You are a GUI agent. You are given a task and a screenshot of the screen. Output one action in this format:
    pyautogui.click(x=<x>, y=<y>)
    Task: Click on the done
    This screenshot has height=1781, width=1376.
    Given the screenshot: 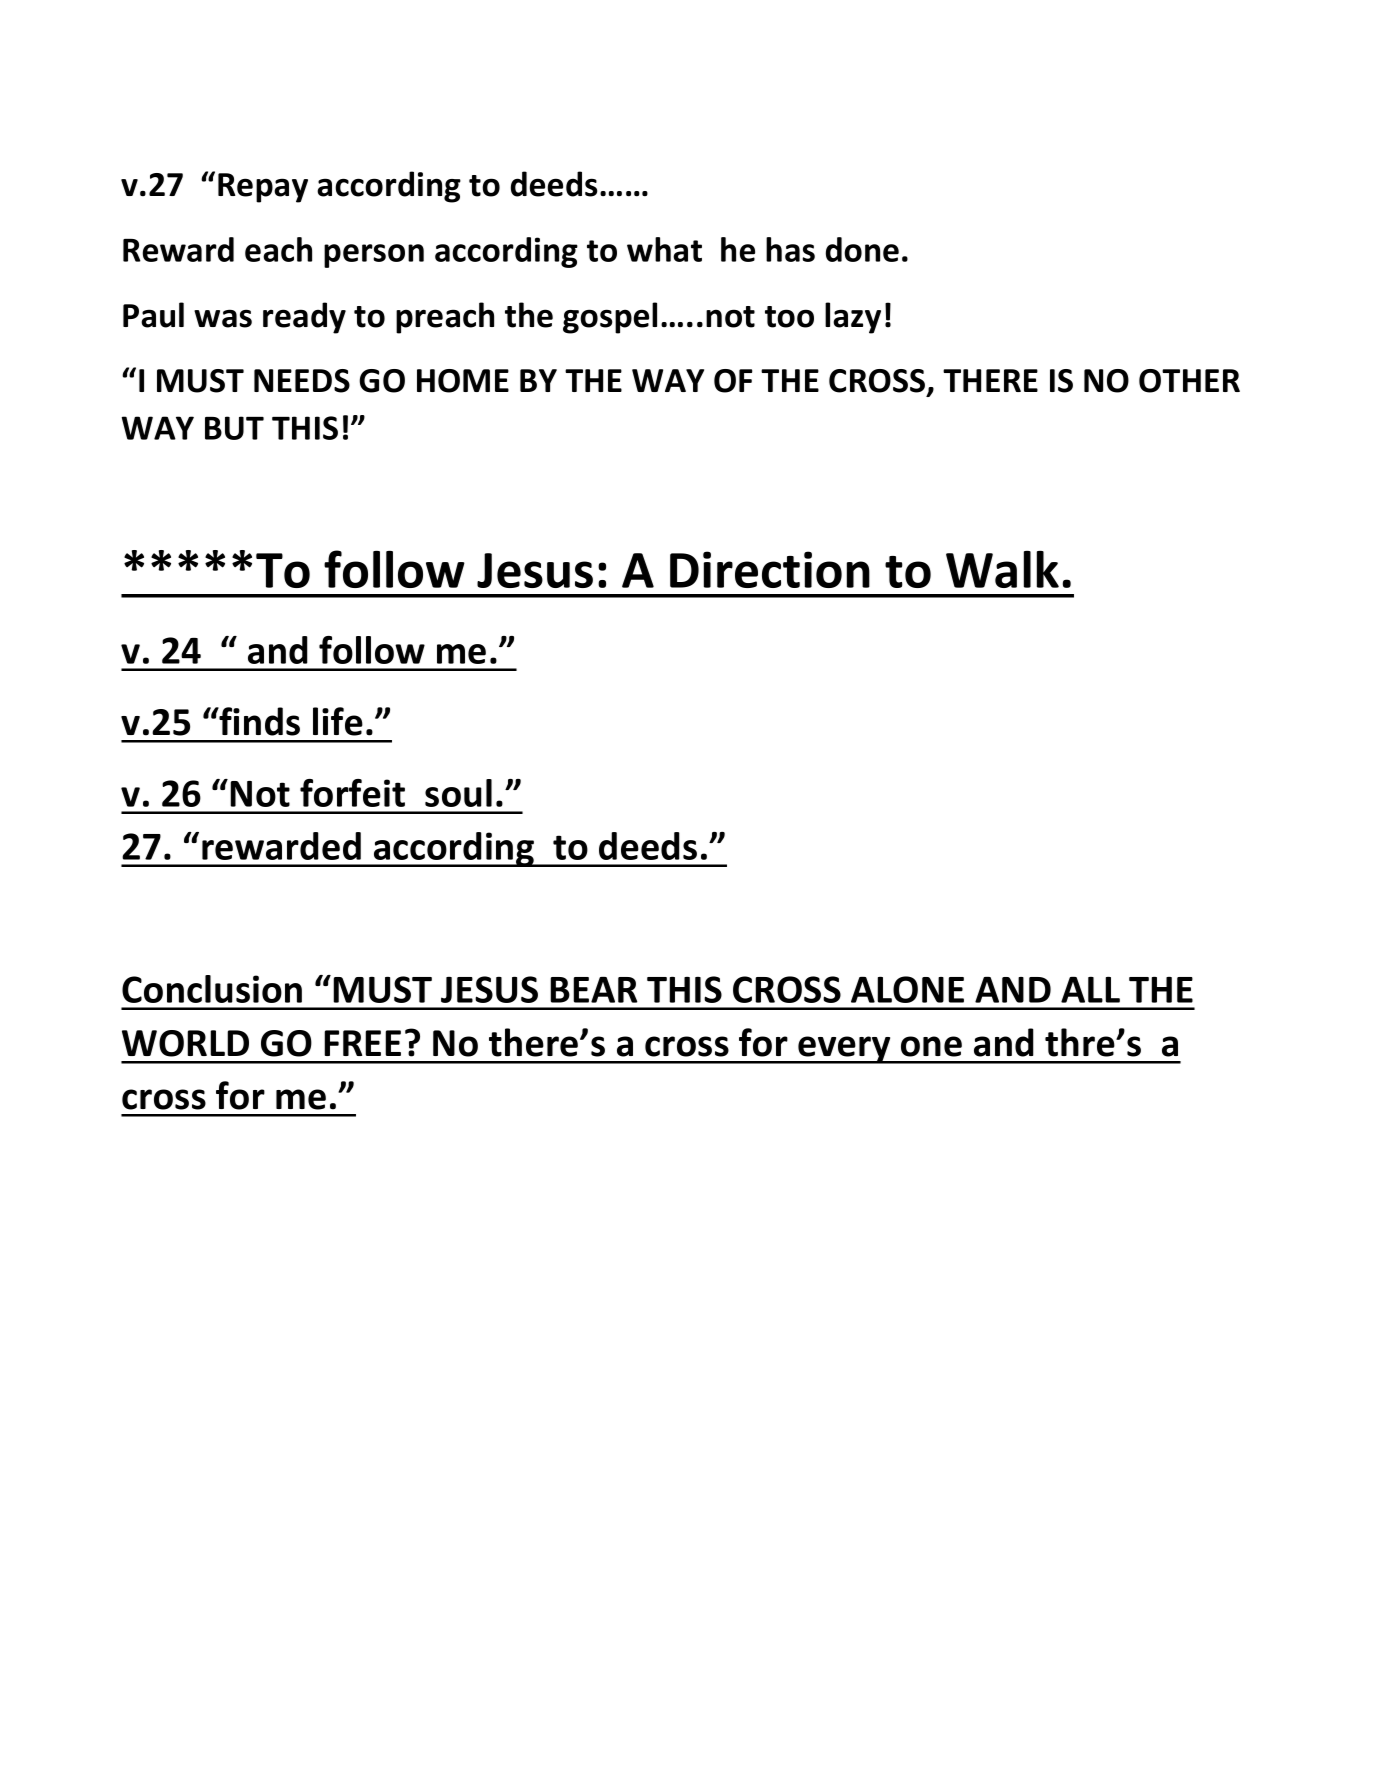 What is the action you would take?
    pyautogui.click(x=862, y=249)
